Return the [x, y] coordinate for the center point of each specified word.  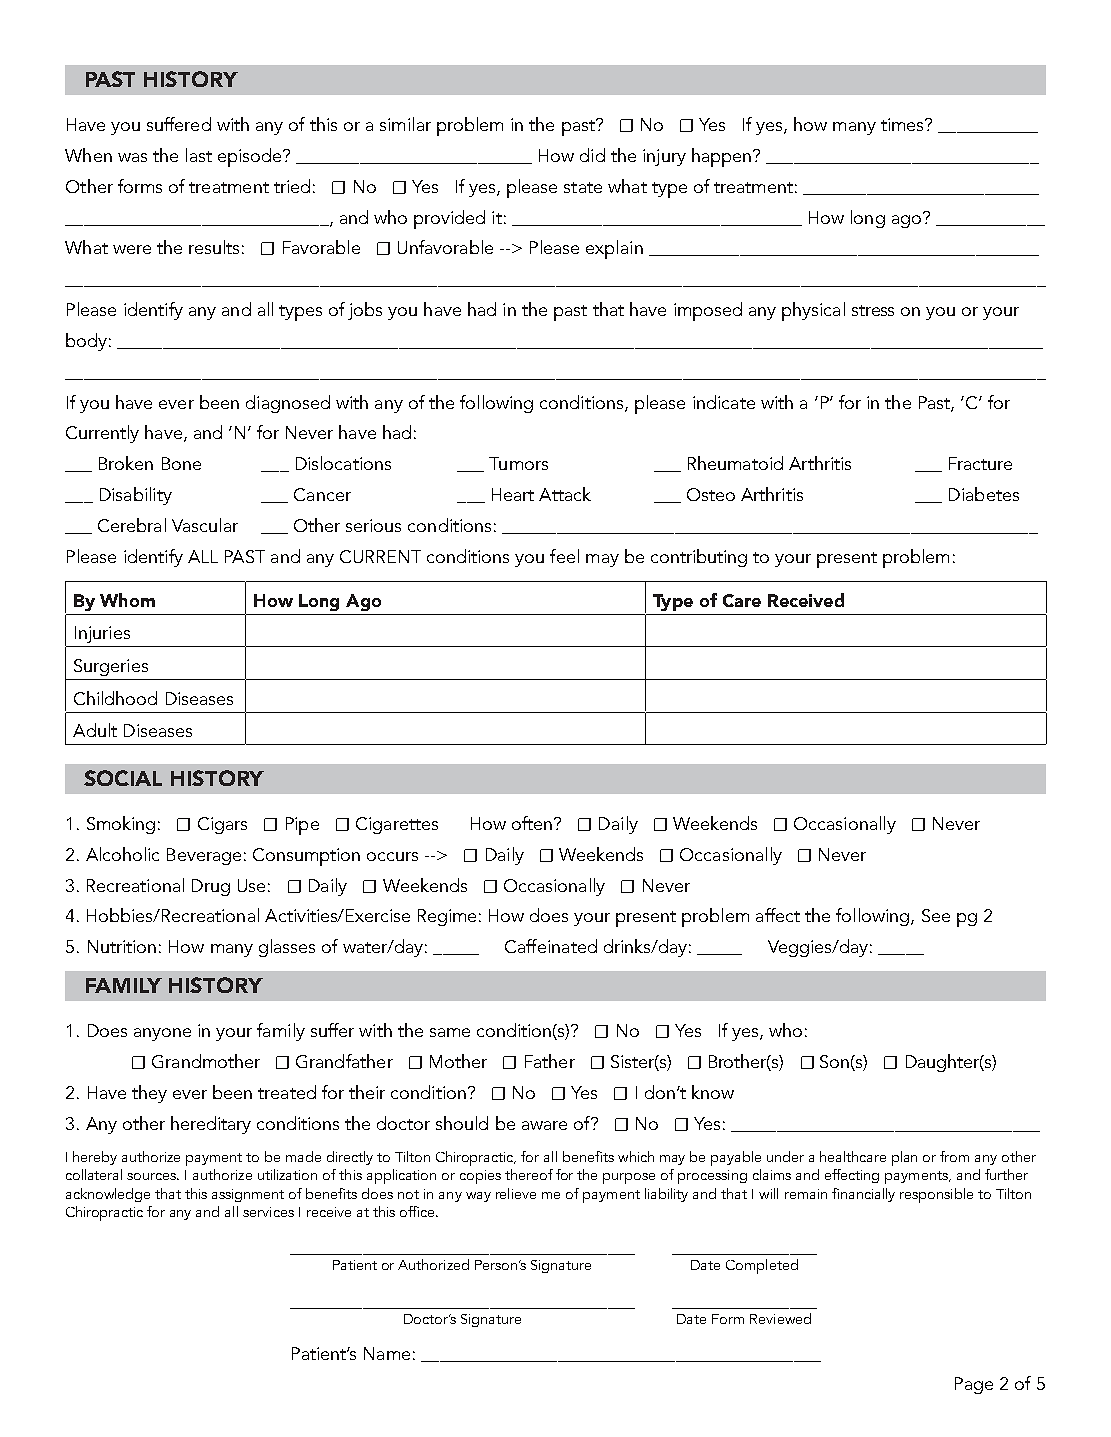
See [936, 915]
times [903, 124]
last [199, 155]
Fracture [980, 463]
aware [544, 1125]
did [592, 155]
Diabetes [984, 494]
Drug [211, 887]
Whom [127, 600]
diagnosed [288, 404]
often [532, 823]
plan [904, 1158]
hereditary [211, 1125]
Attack [565, 494]
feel [564, 556]
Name [387, 1353]
